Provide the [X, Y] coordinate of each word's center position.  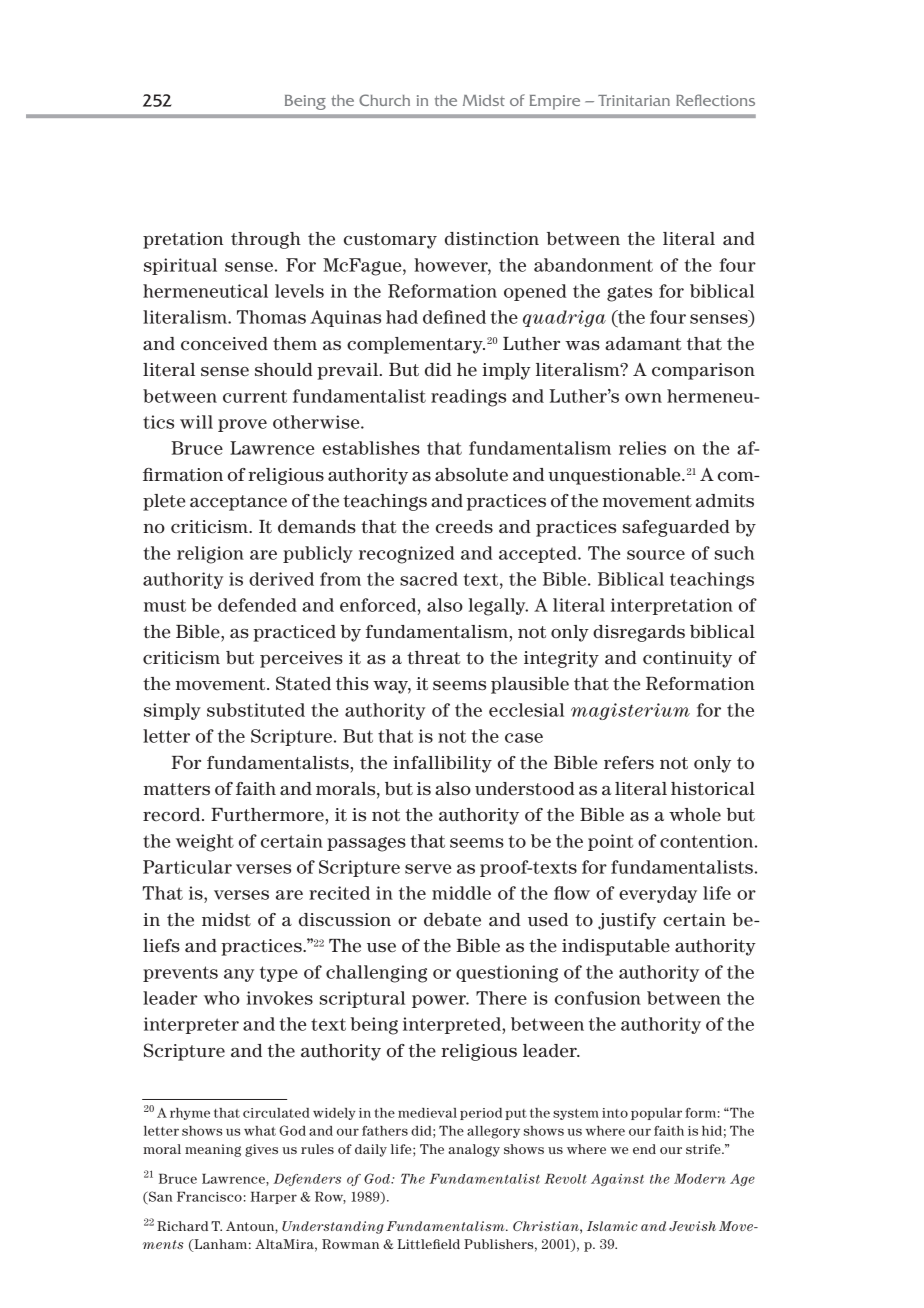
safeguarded [676, 528]
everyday [658, 894]
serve [428, 869]
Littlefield [428, 1244]
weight [205, 843]
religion [210, 555]
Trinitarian [634, 100]
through [266, 240]
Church [384, 100]
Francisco [209, 1196]
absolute [471, 475]
